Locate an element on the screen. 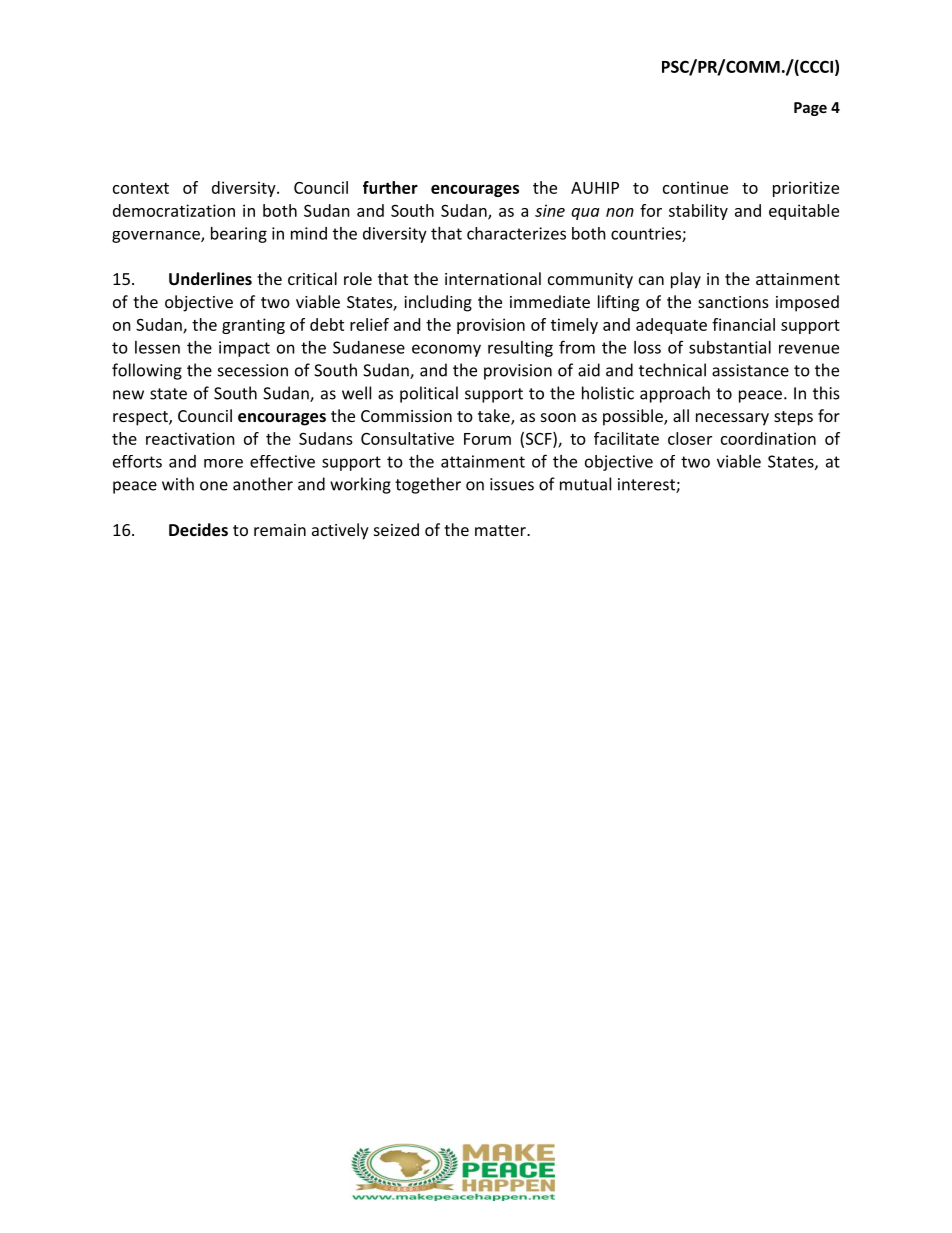 The image size is (952, 1233). Decides is located at coordinates (198, 529).
